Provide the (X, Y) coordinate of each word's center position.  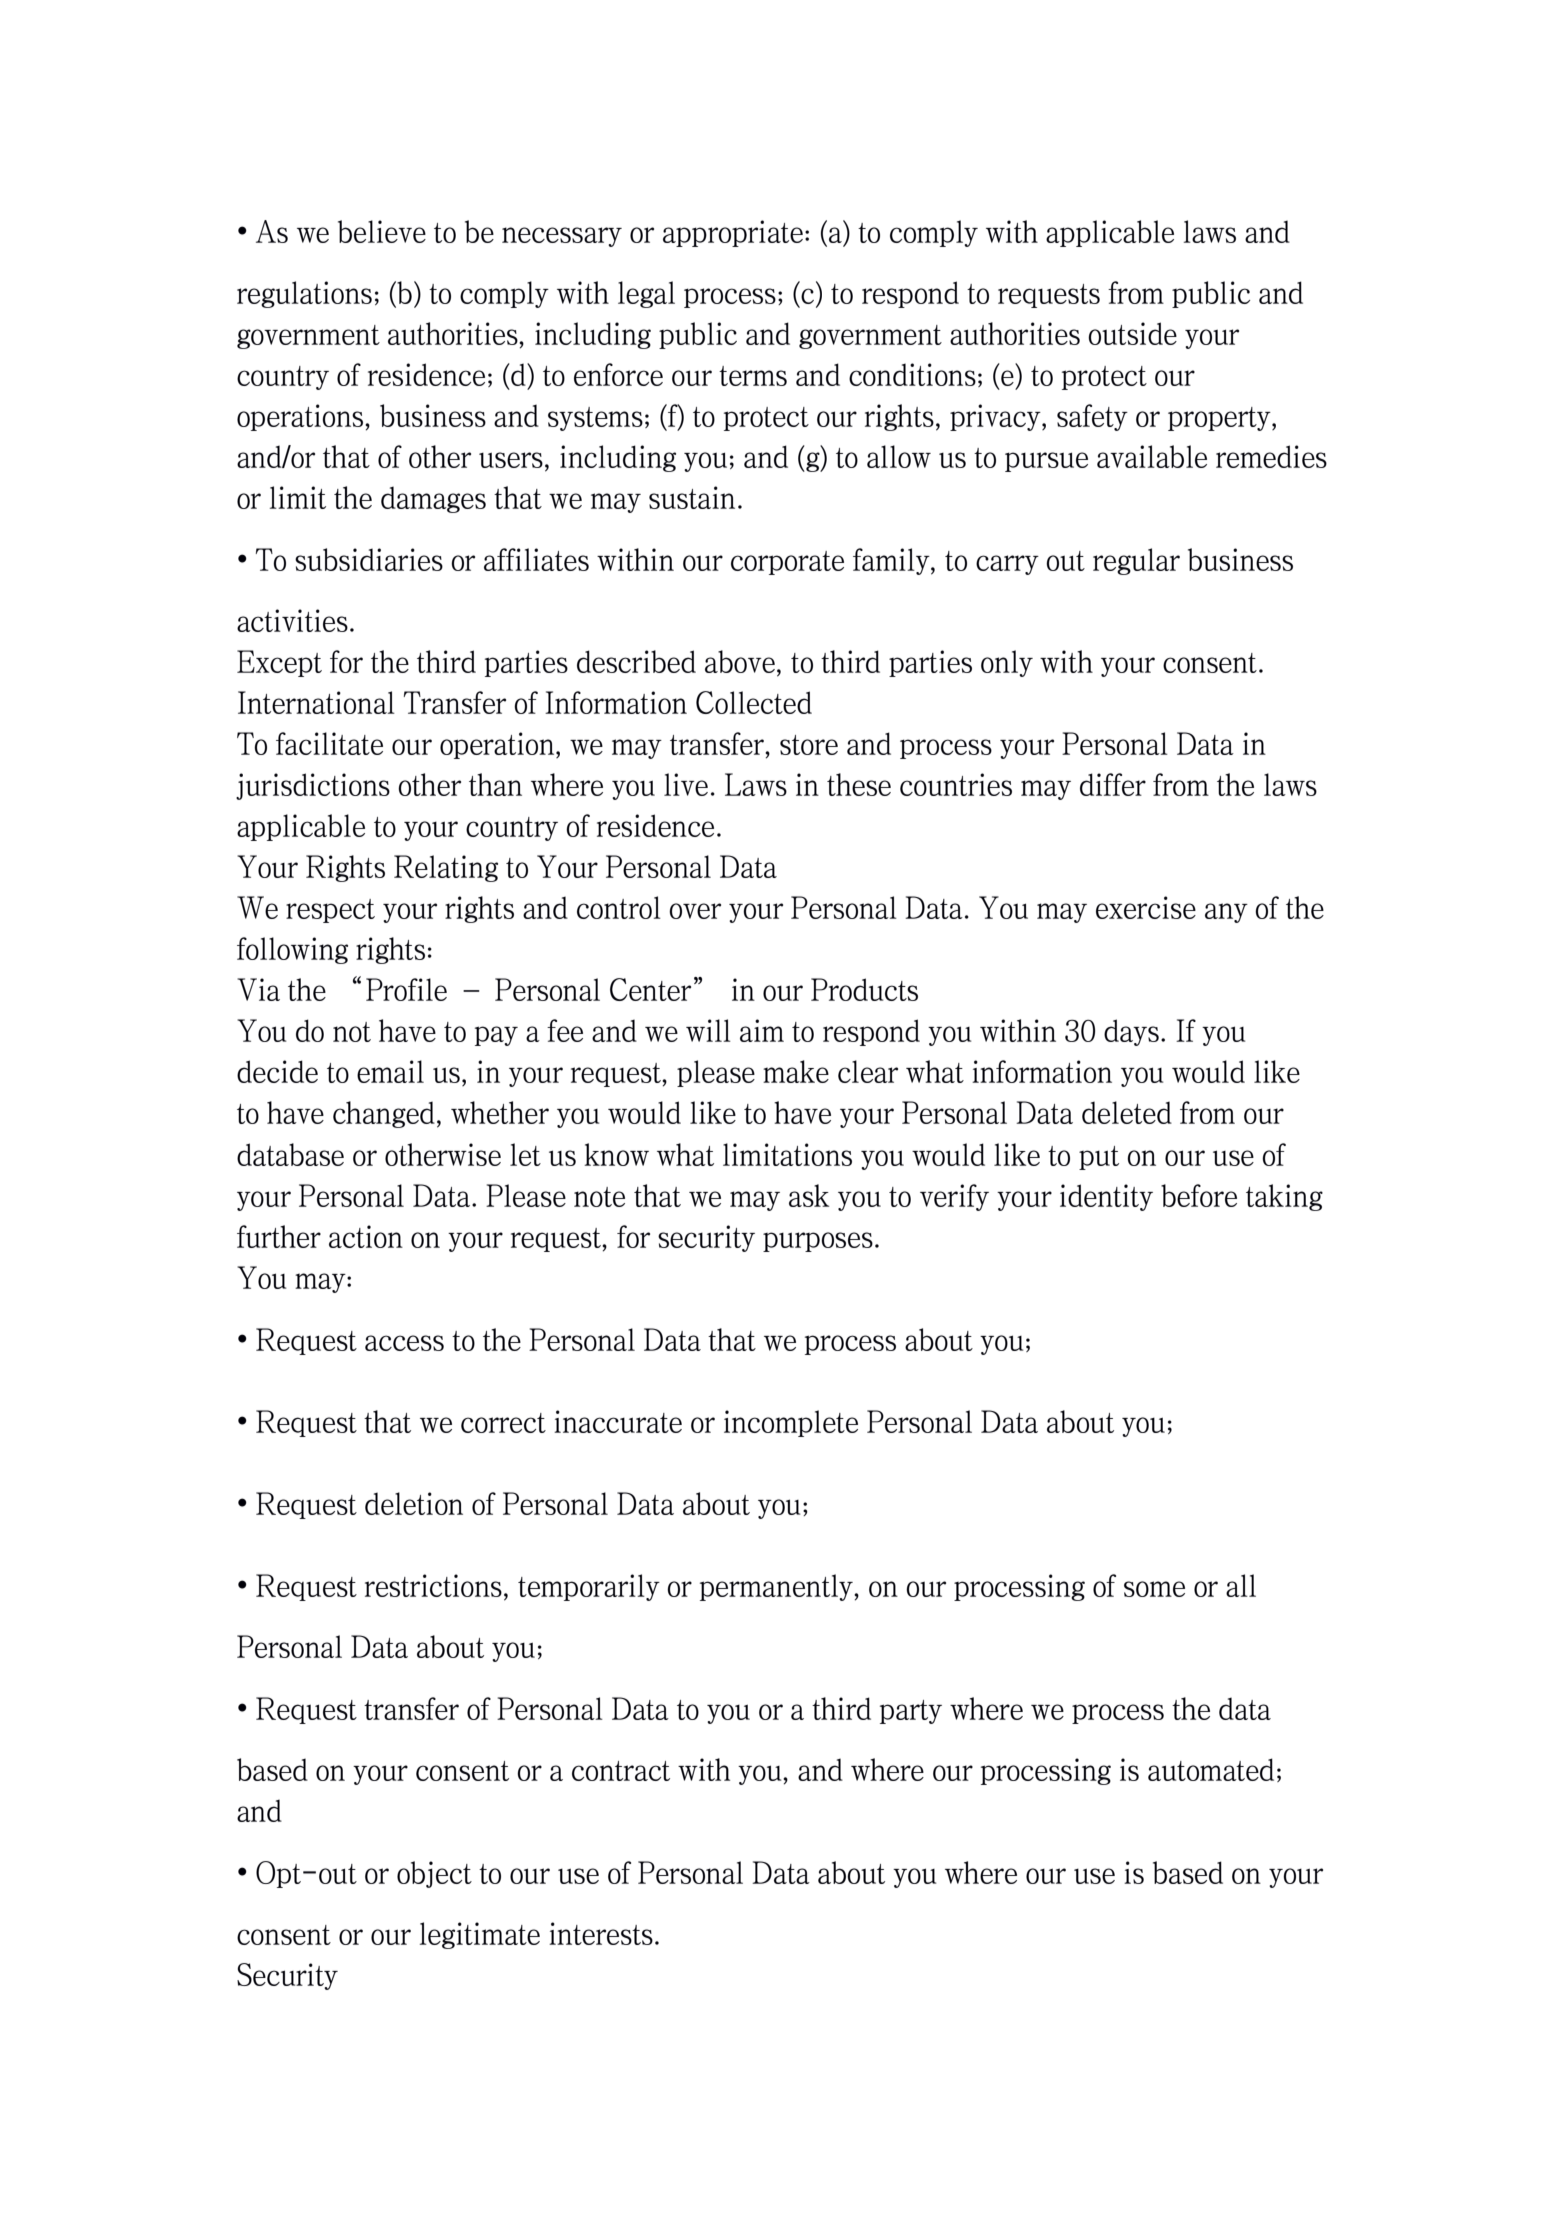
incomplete (791, 1423)
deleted (1127, 1112)
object (434, 1874)
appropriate (733, 233)
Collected (754, 702)
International (316, 702)
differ (1113, 784)
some (1154, 1589)
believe (382, 231)
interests (601, 1933)
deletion (414, 1503)
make (796, 1071)
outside (1132, 333)
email (390, 1071)
